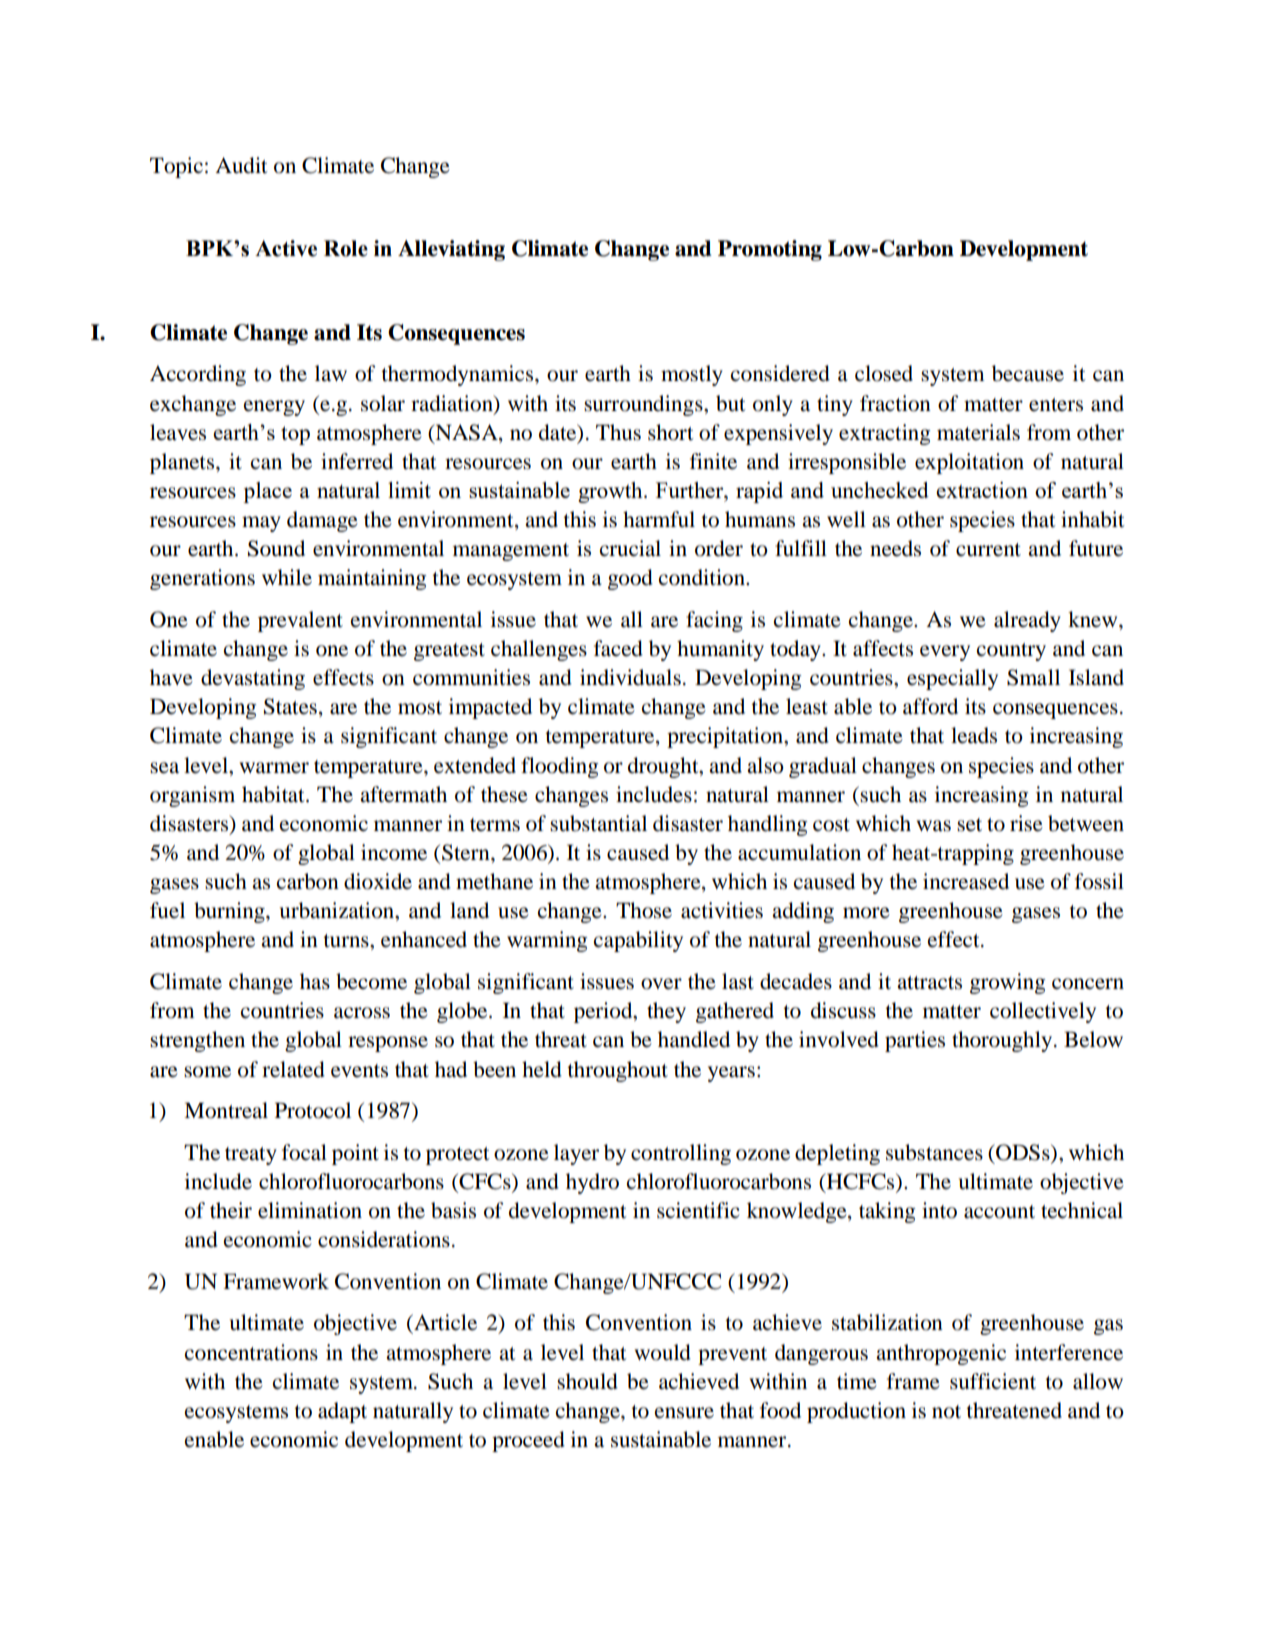 This image has height=1648, width=1274. What do you see at coordinates (611, 492) in the image?
I see `growth` at bounding box center [611, 492].
